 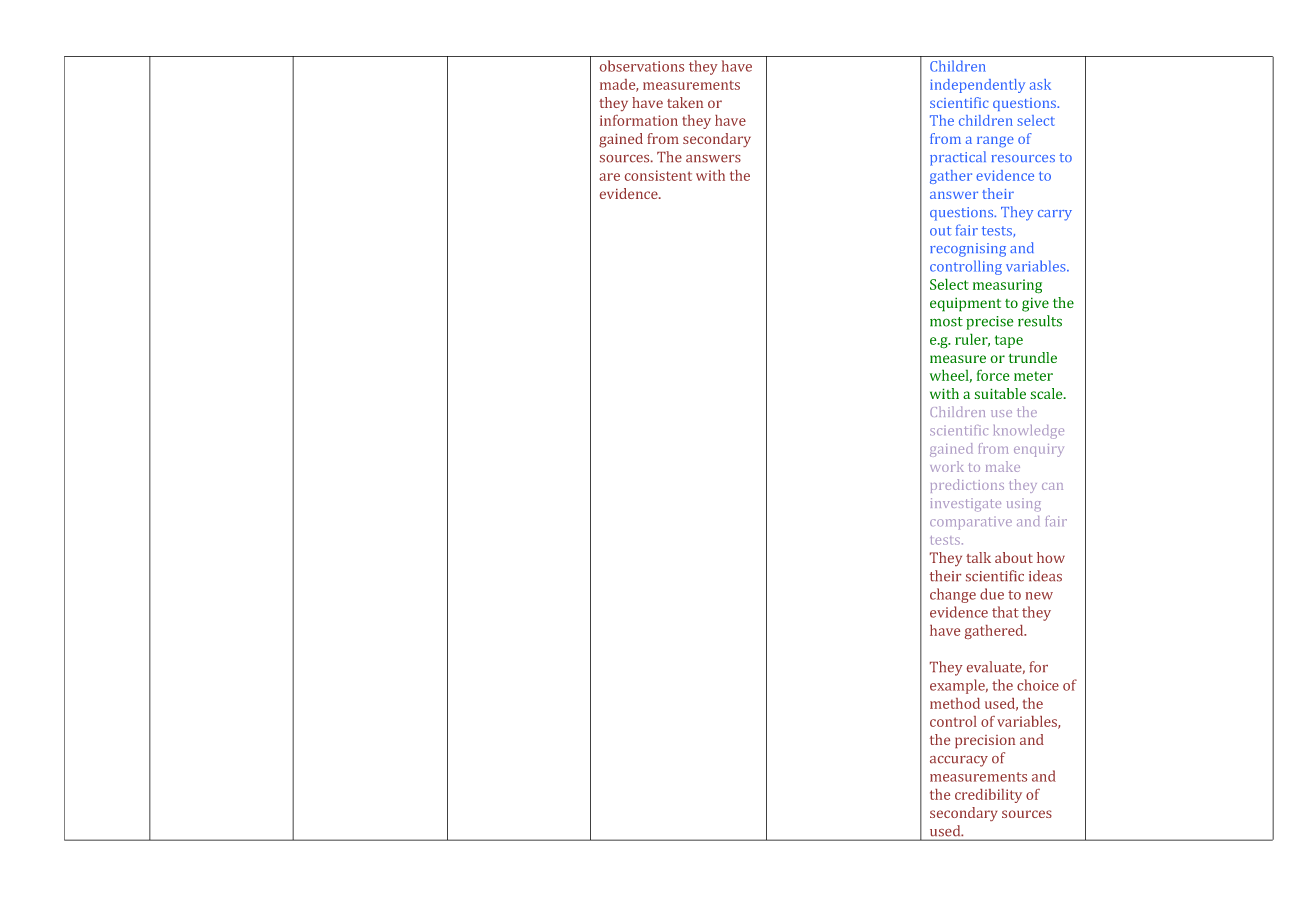 I want to click on most, so click(x=946, y=322).
